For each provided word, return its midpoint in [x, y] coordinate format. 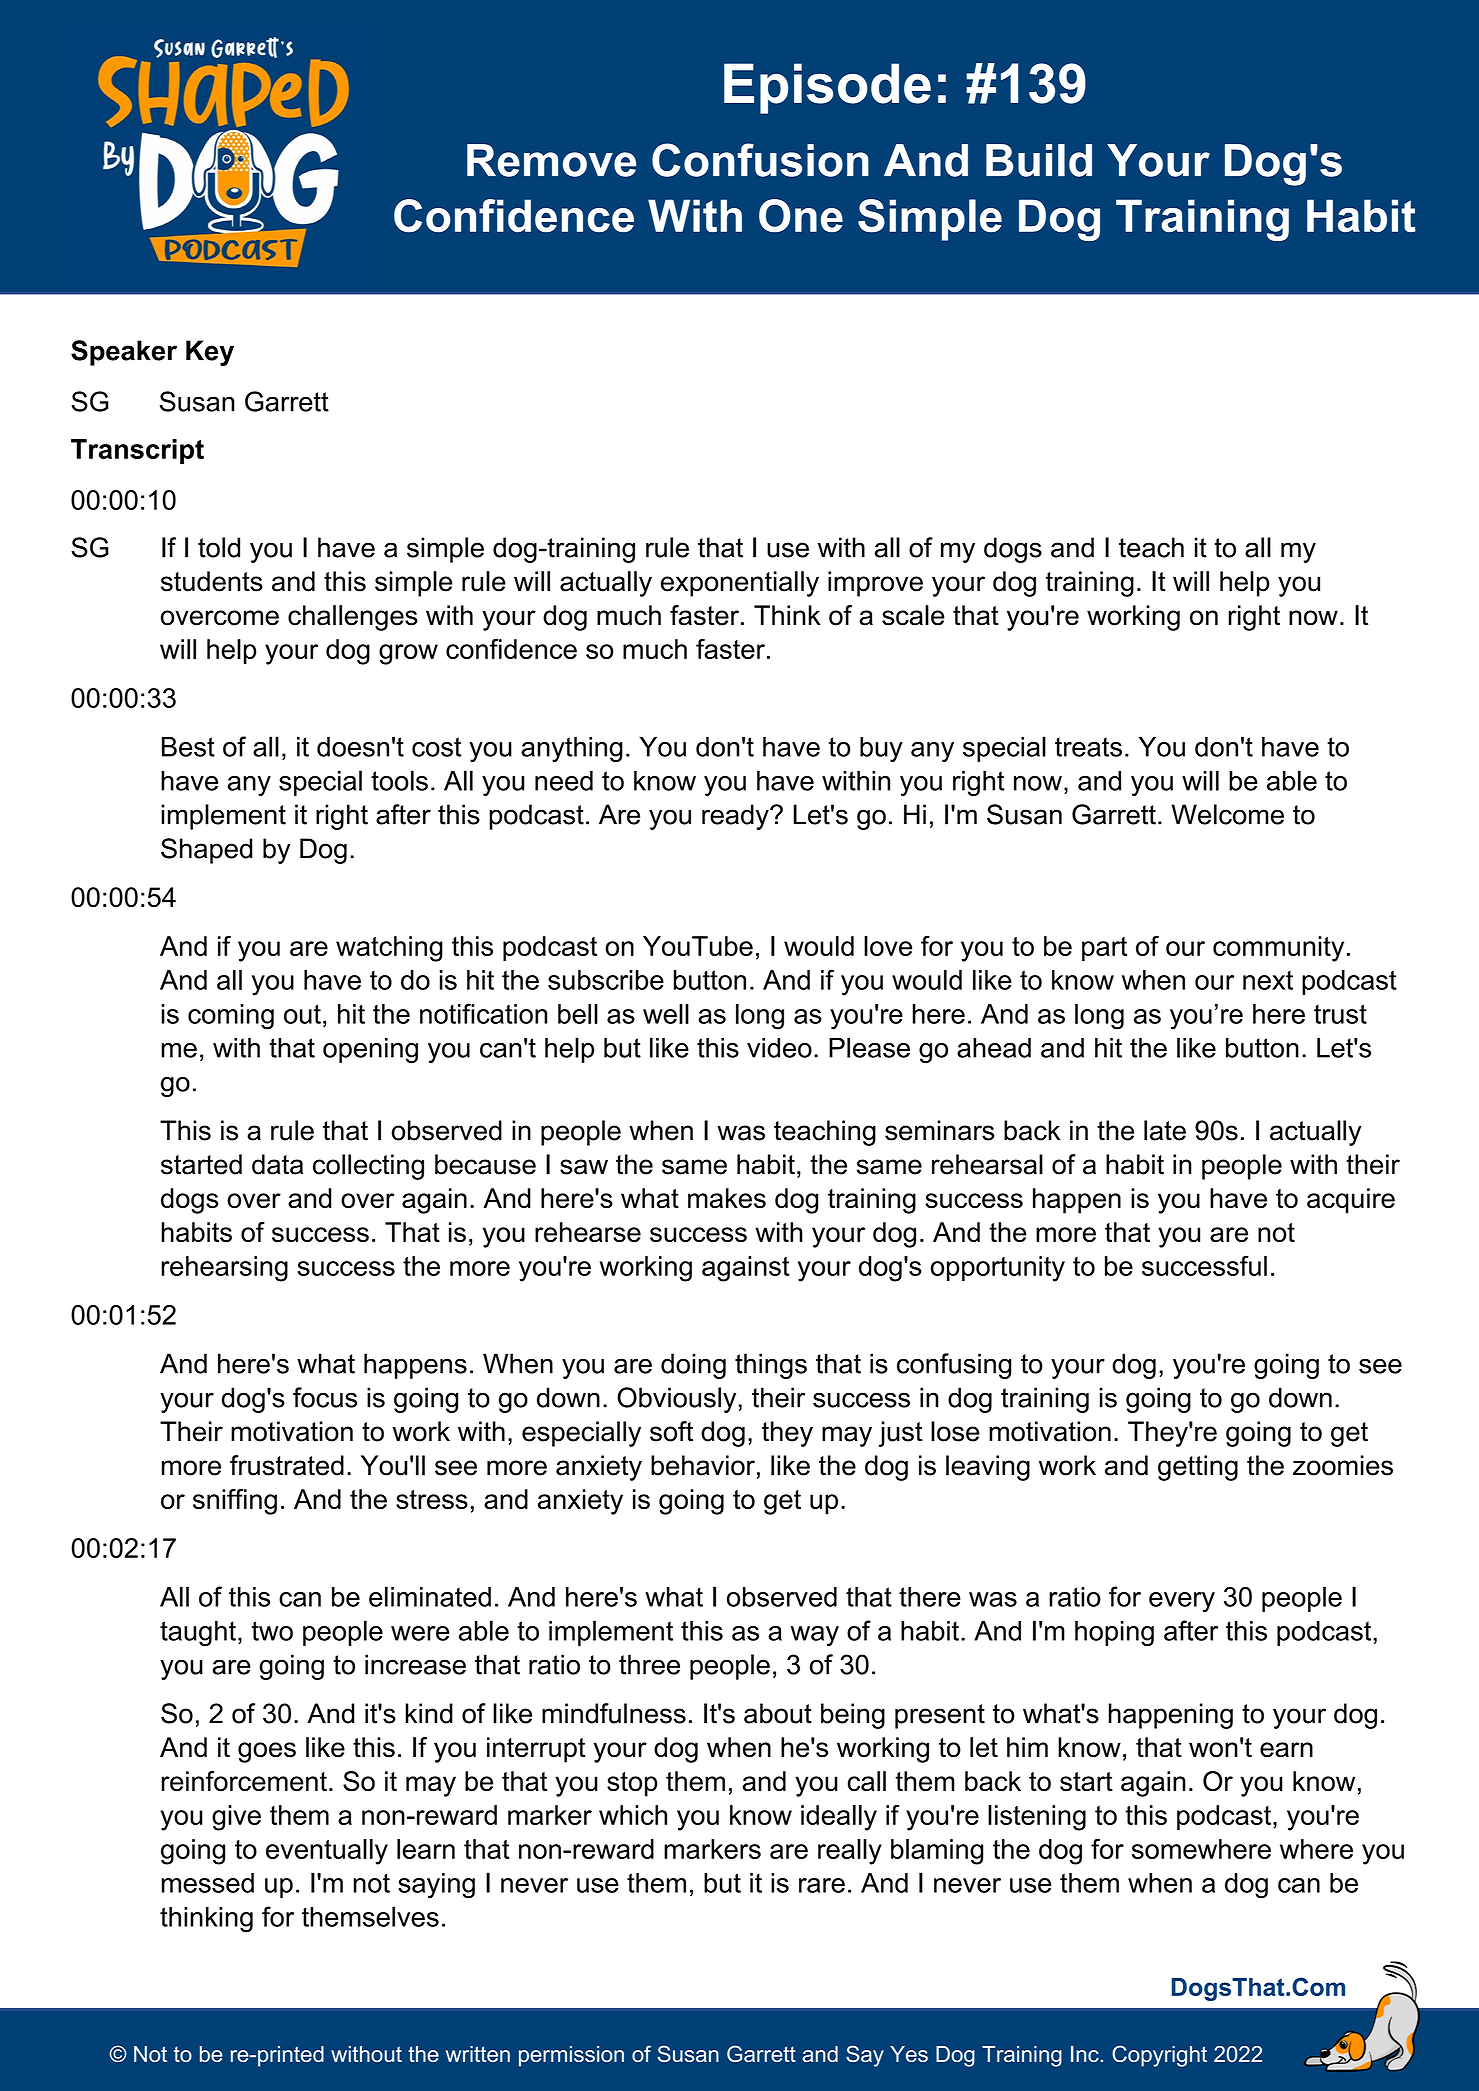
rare [822, 1885]
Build [1039, 160]
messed [208, 1883]
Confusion [760, 160]
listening [1037, 1818]
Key [210, 353]
